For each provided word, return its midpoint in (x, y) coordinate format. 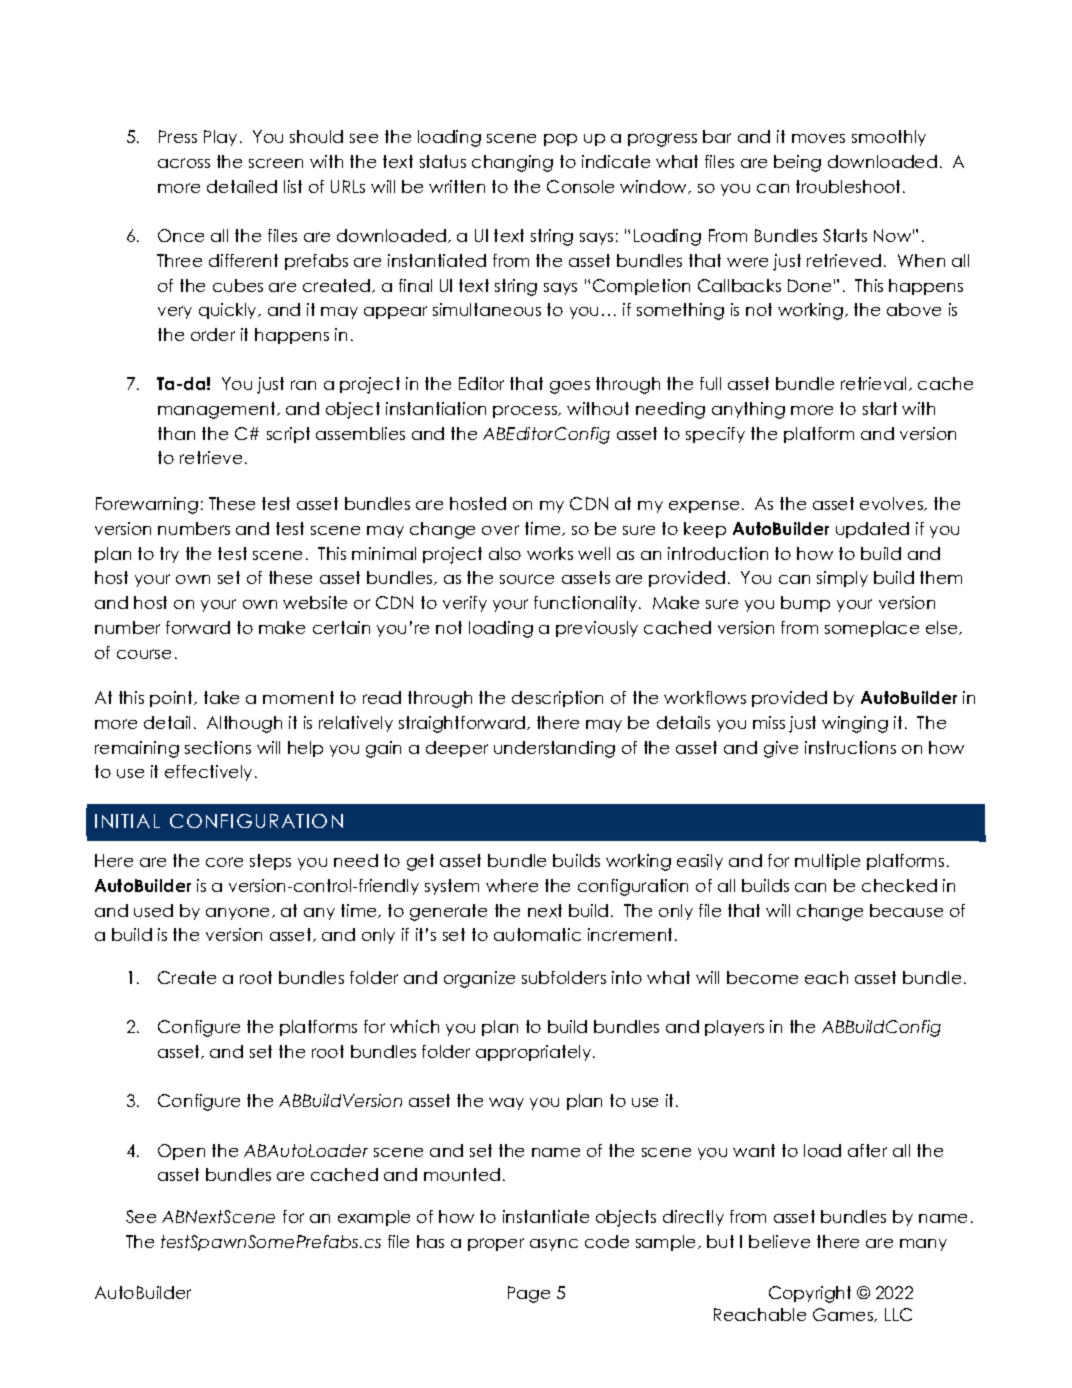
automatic (537, 934)
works (550, 553)
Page (529, 1294)
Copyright (810, 1294)
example (374, 1218)
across (184, 163)
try (169, 555)
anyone (239, 914)
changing (512, 163)
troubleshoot (850, 186)
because (906, 910)
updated (872, 530)
